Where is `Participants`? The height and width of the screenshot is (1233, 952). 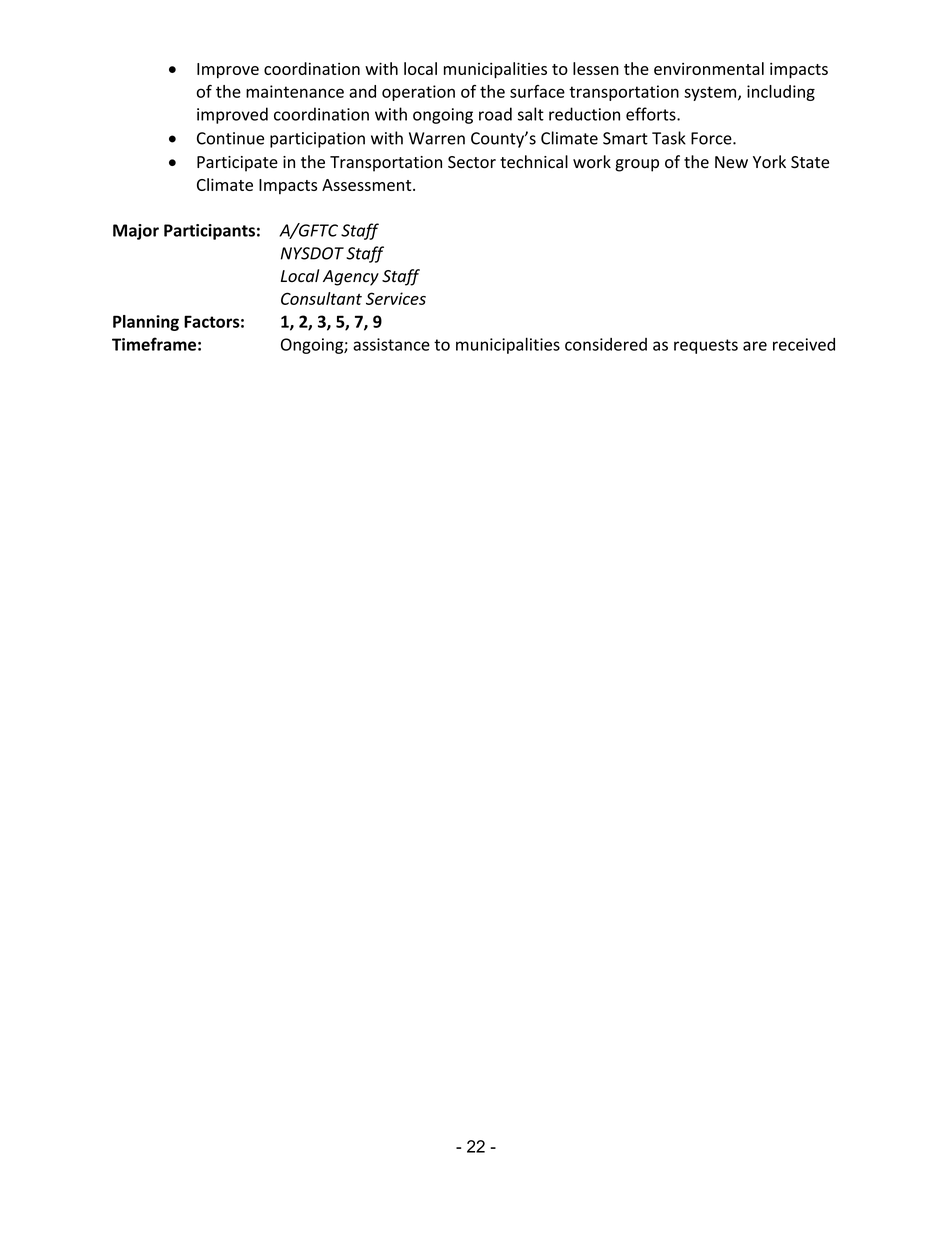
Participants is located at coordinates (209, 232).
